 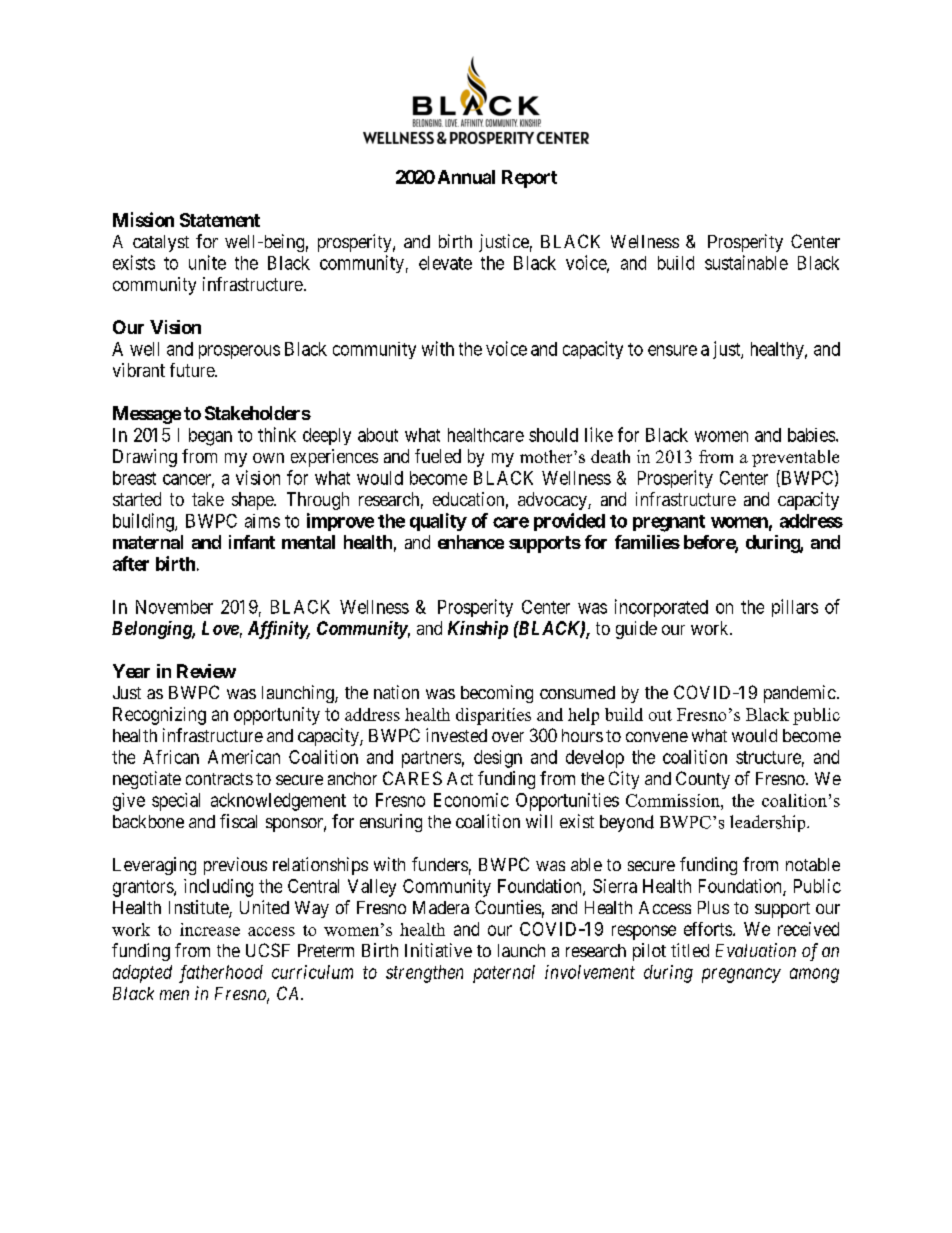 What do you see at coordinates (193, 370) in the screenshot?
I see `future` at bounding box center [193, 370].
